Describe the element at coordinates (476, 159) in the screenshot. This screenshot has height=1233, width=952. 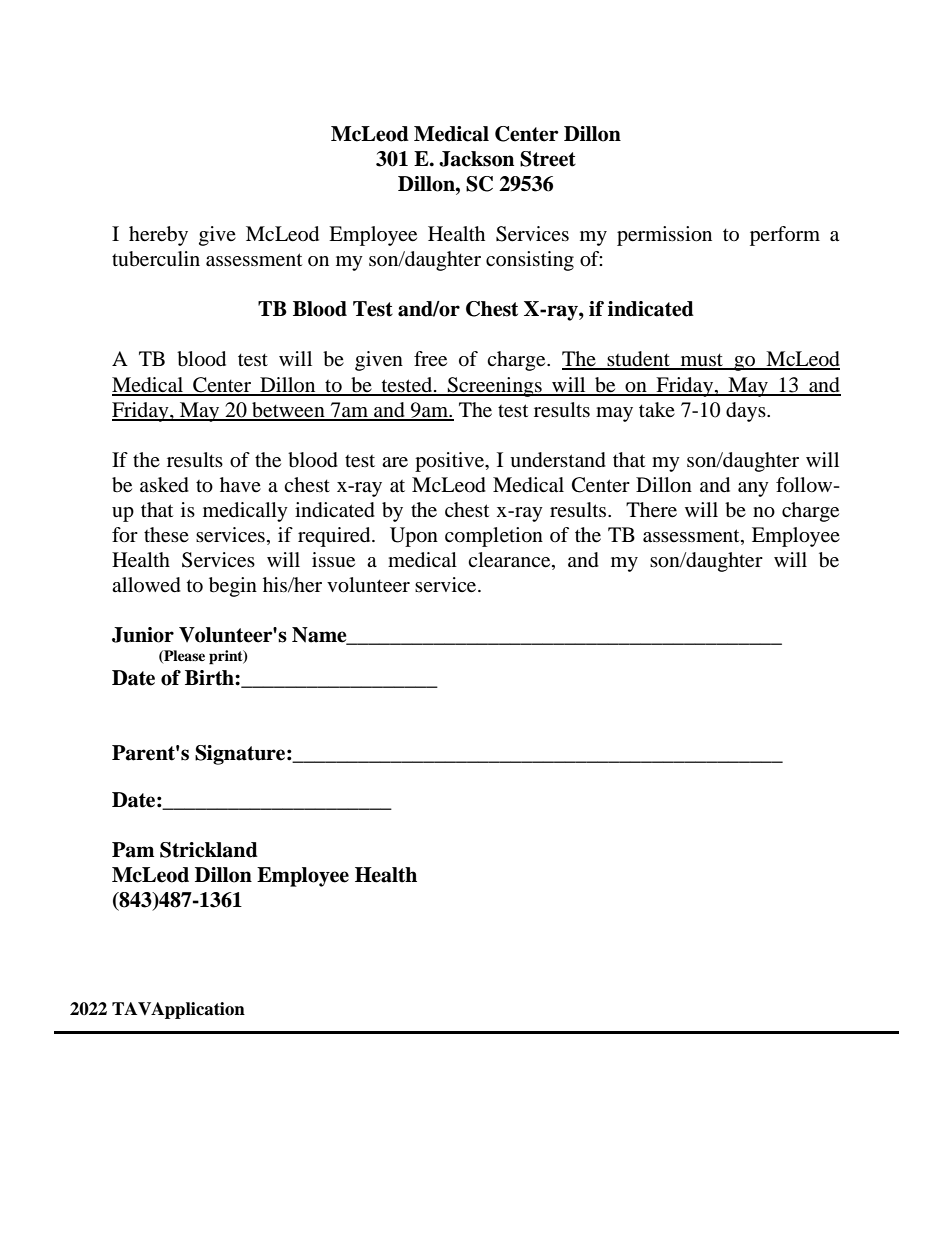
I see `Jackson` at that location.
